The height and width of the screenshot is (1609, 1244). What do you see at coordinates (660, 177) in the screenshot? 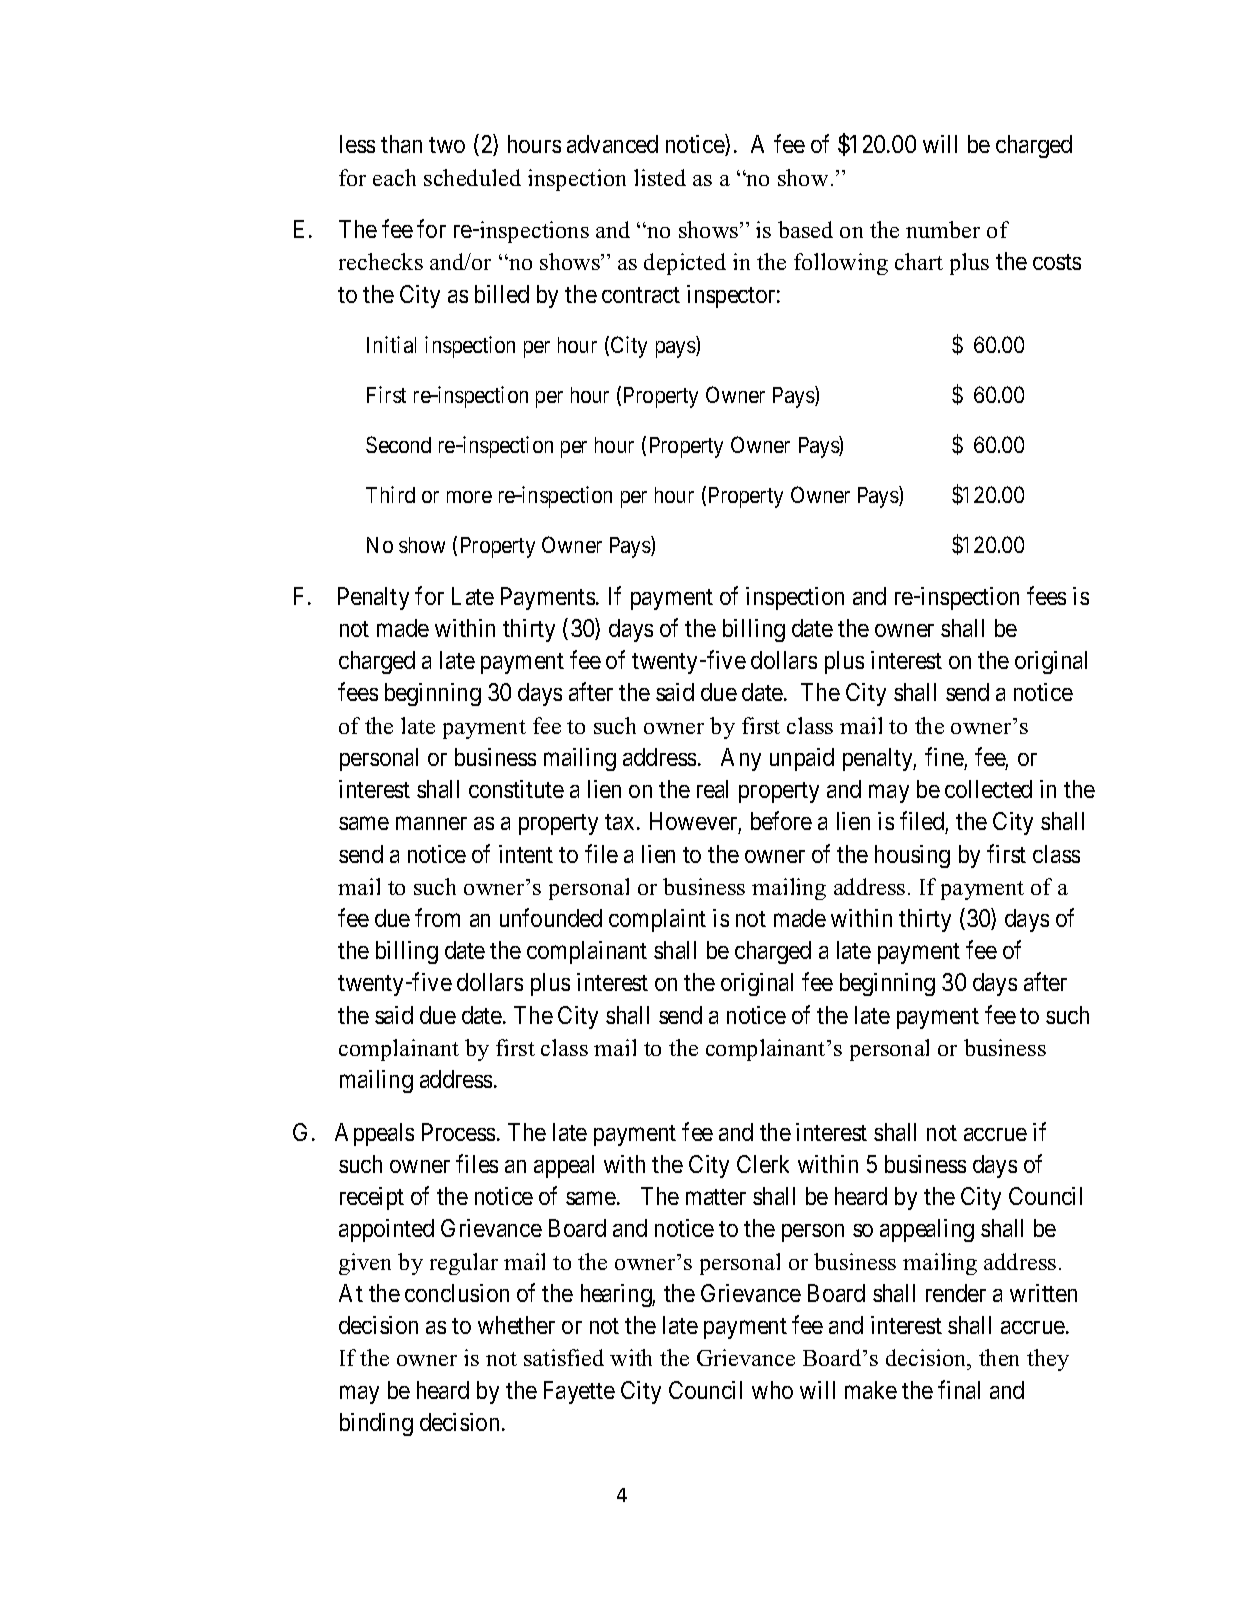
I see `listed` at bounding box center [660, 177].
